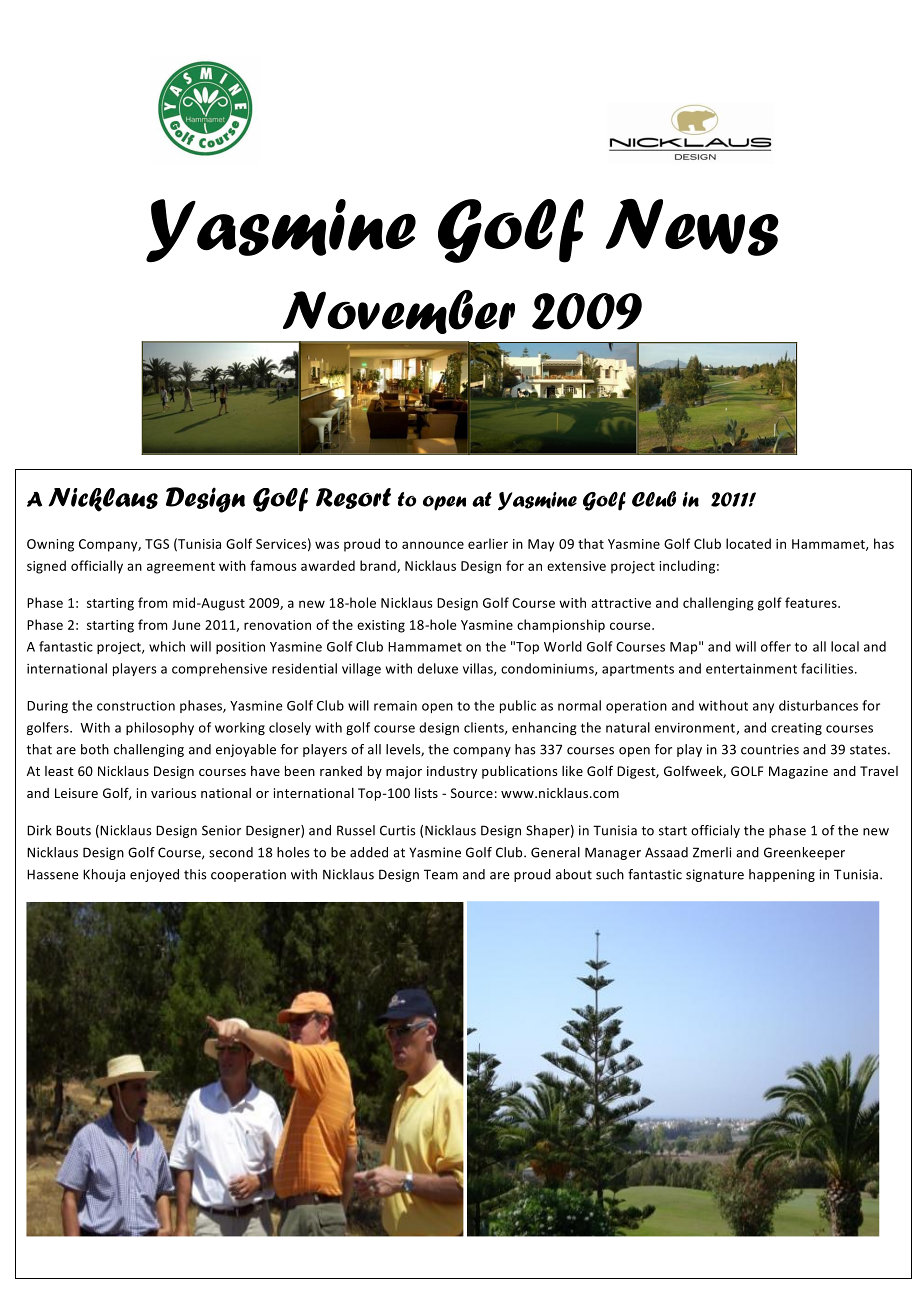  Describe the element at coordinates (399, 312) in the page. I see `November` at that location.
